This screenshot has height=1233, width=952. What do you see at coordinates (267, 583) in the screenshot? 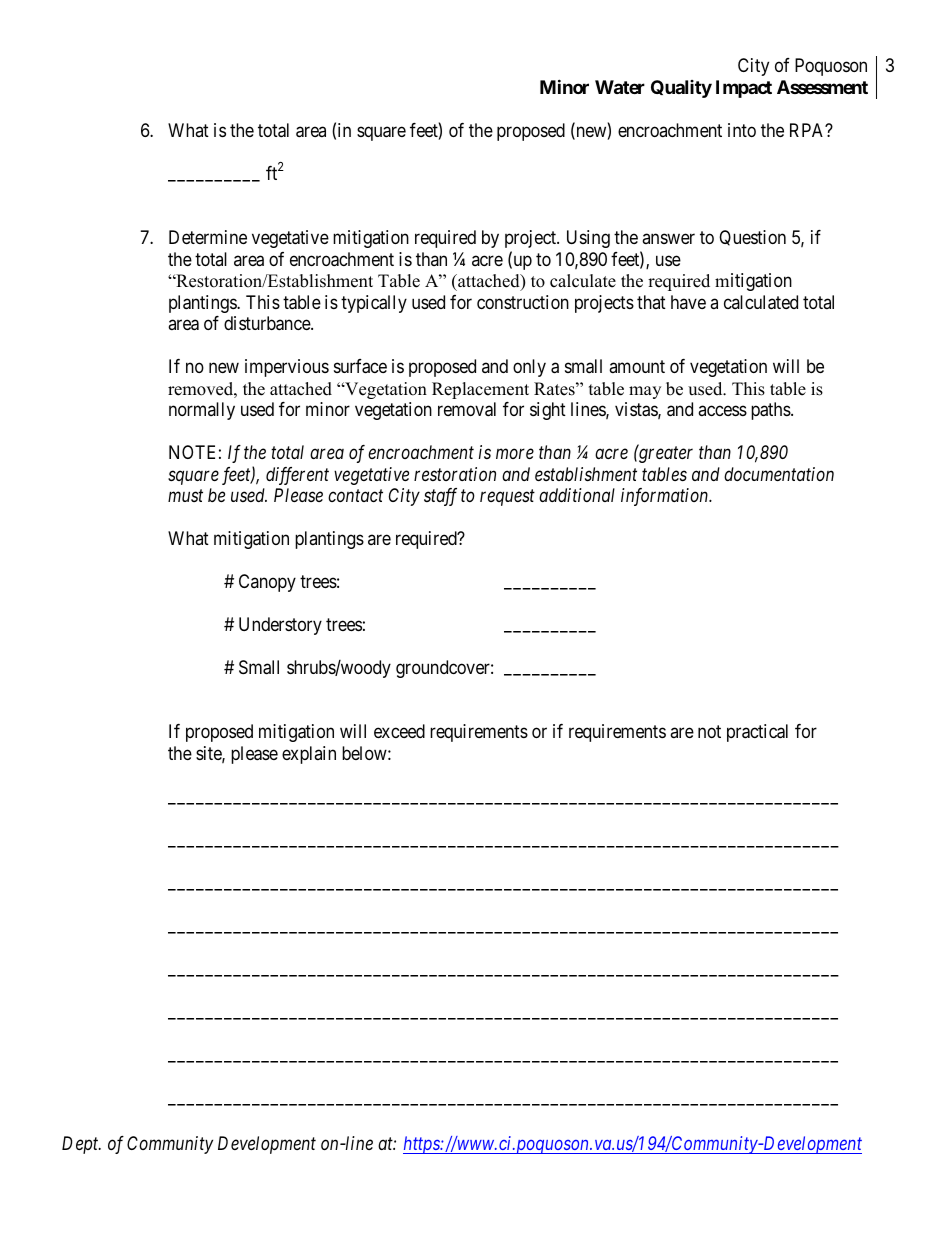
I see `Canopy` at bounding box center [267, 583].
